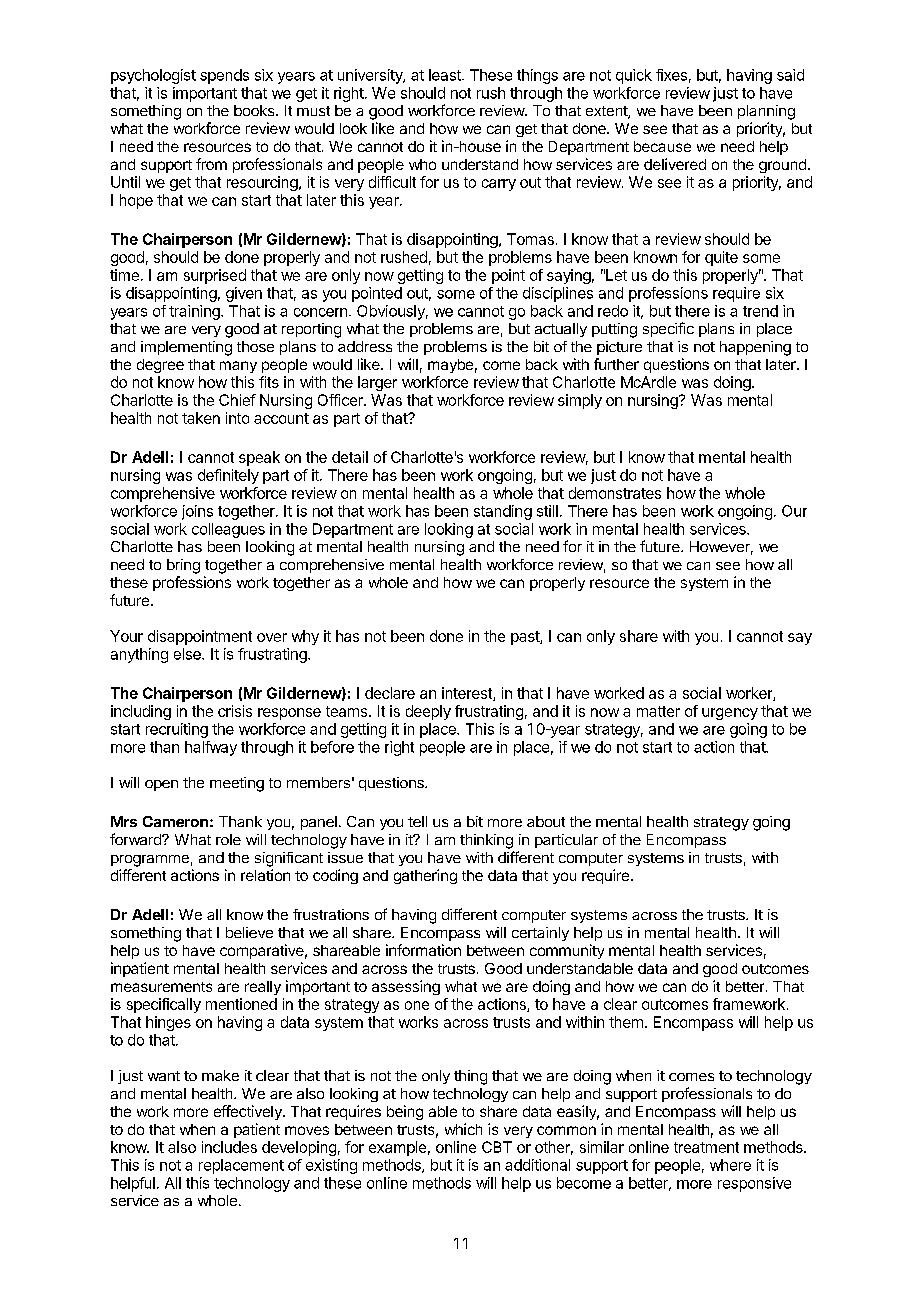 The width and height of the image is (924, 1308). What do you see at coordinates (224, 76) in the image?
I see `spends` at bounding box center [224, 76].
